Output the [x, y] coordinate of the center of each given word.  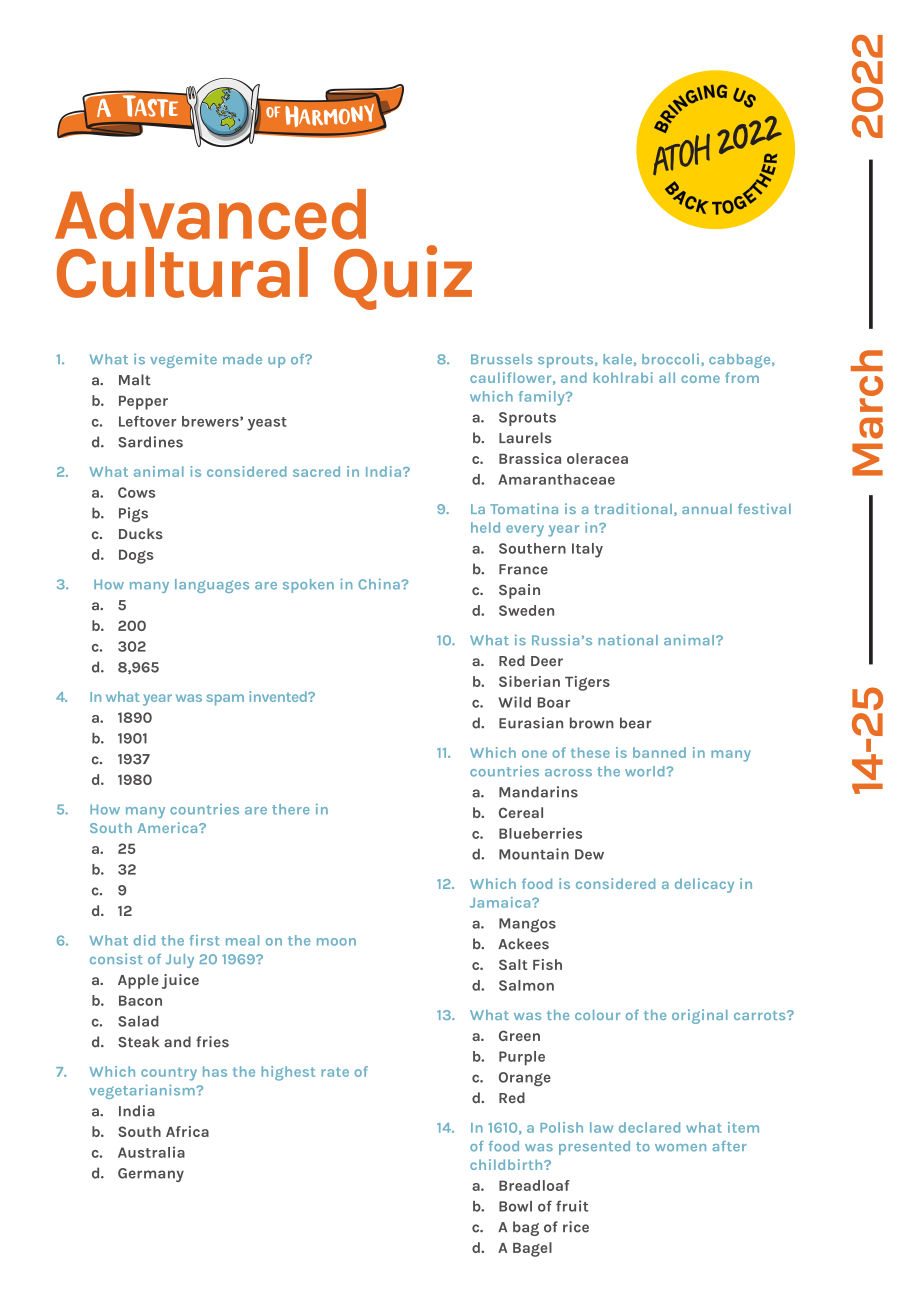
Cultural [182, 272]
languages [212, 586]
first [204, 940]
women [680, 1148]
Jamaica [501, 902]
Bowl [515, 1206]
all [667, 377]
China [379, 584]
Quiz [403, 277]
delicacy [704, 885]
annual [707, 509]
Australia [151, 1152]
